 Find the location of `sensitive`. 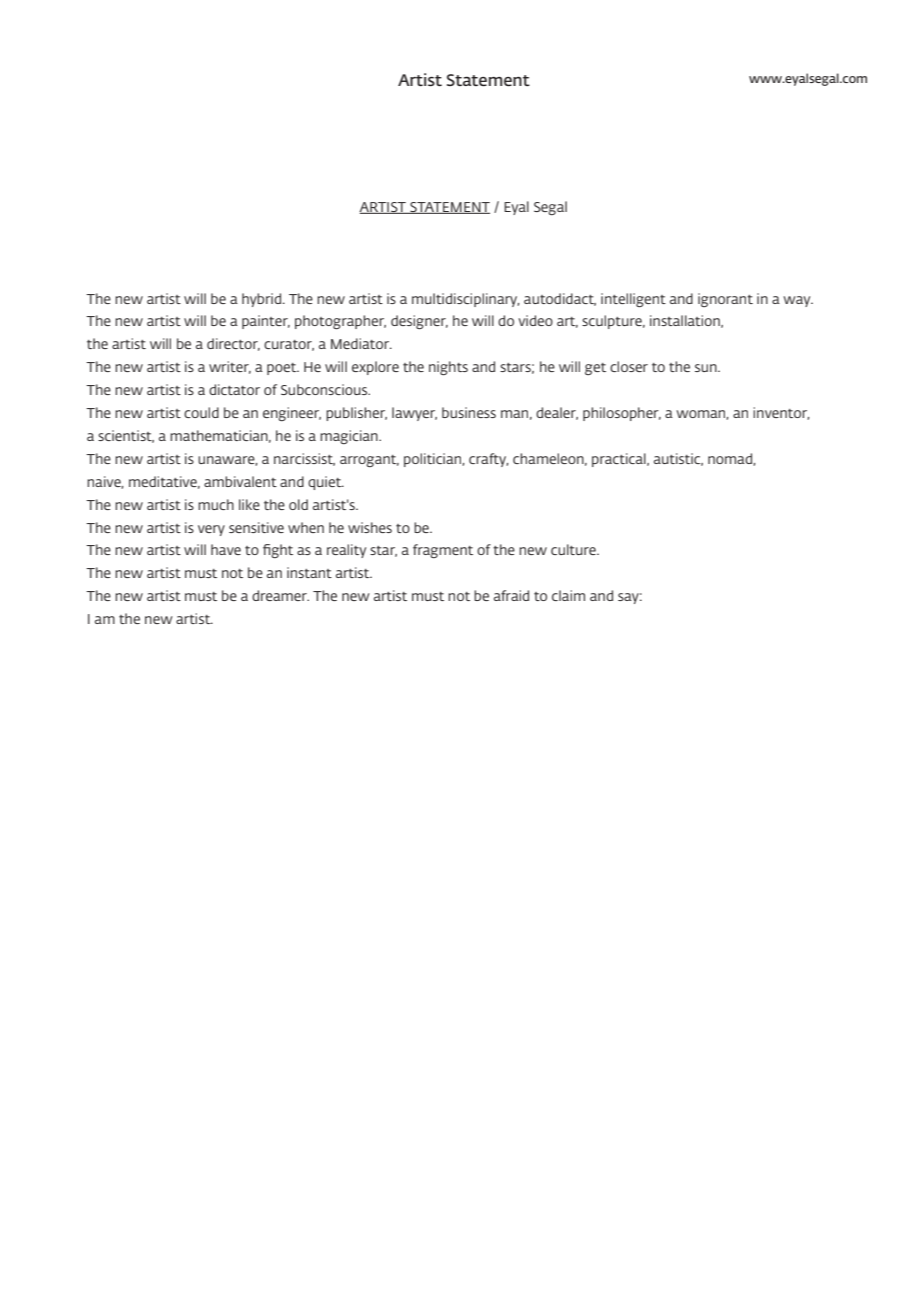

sensitive is located at coordinates (256, 527).
